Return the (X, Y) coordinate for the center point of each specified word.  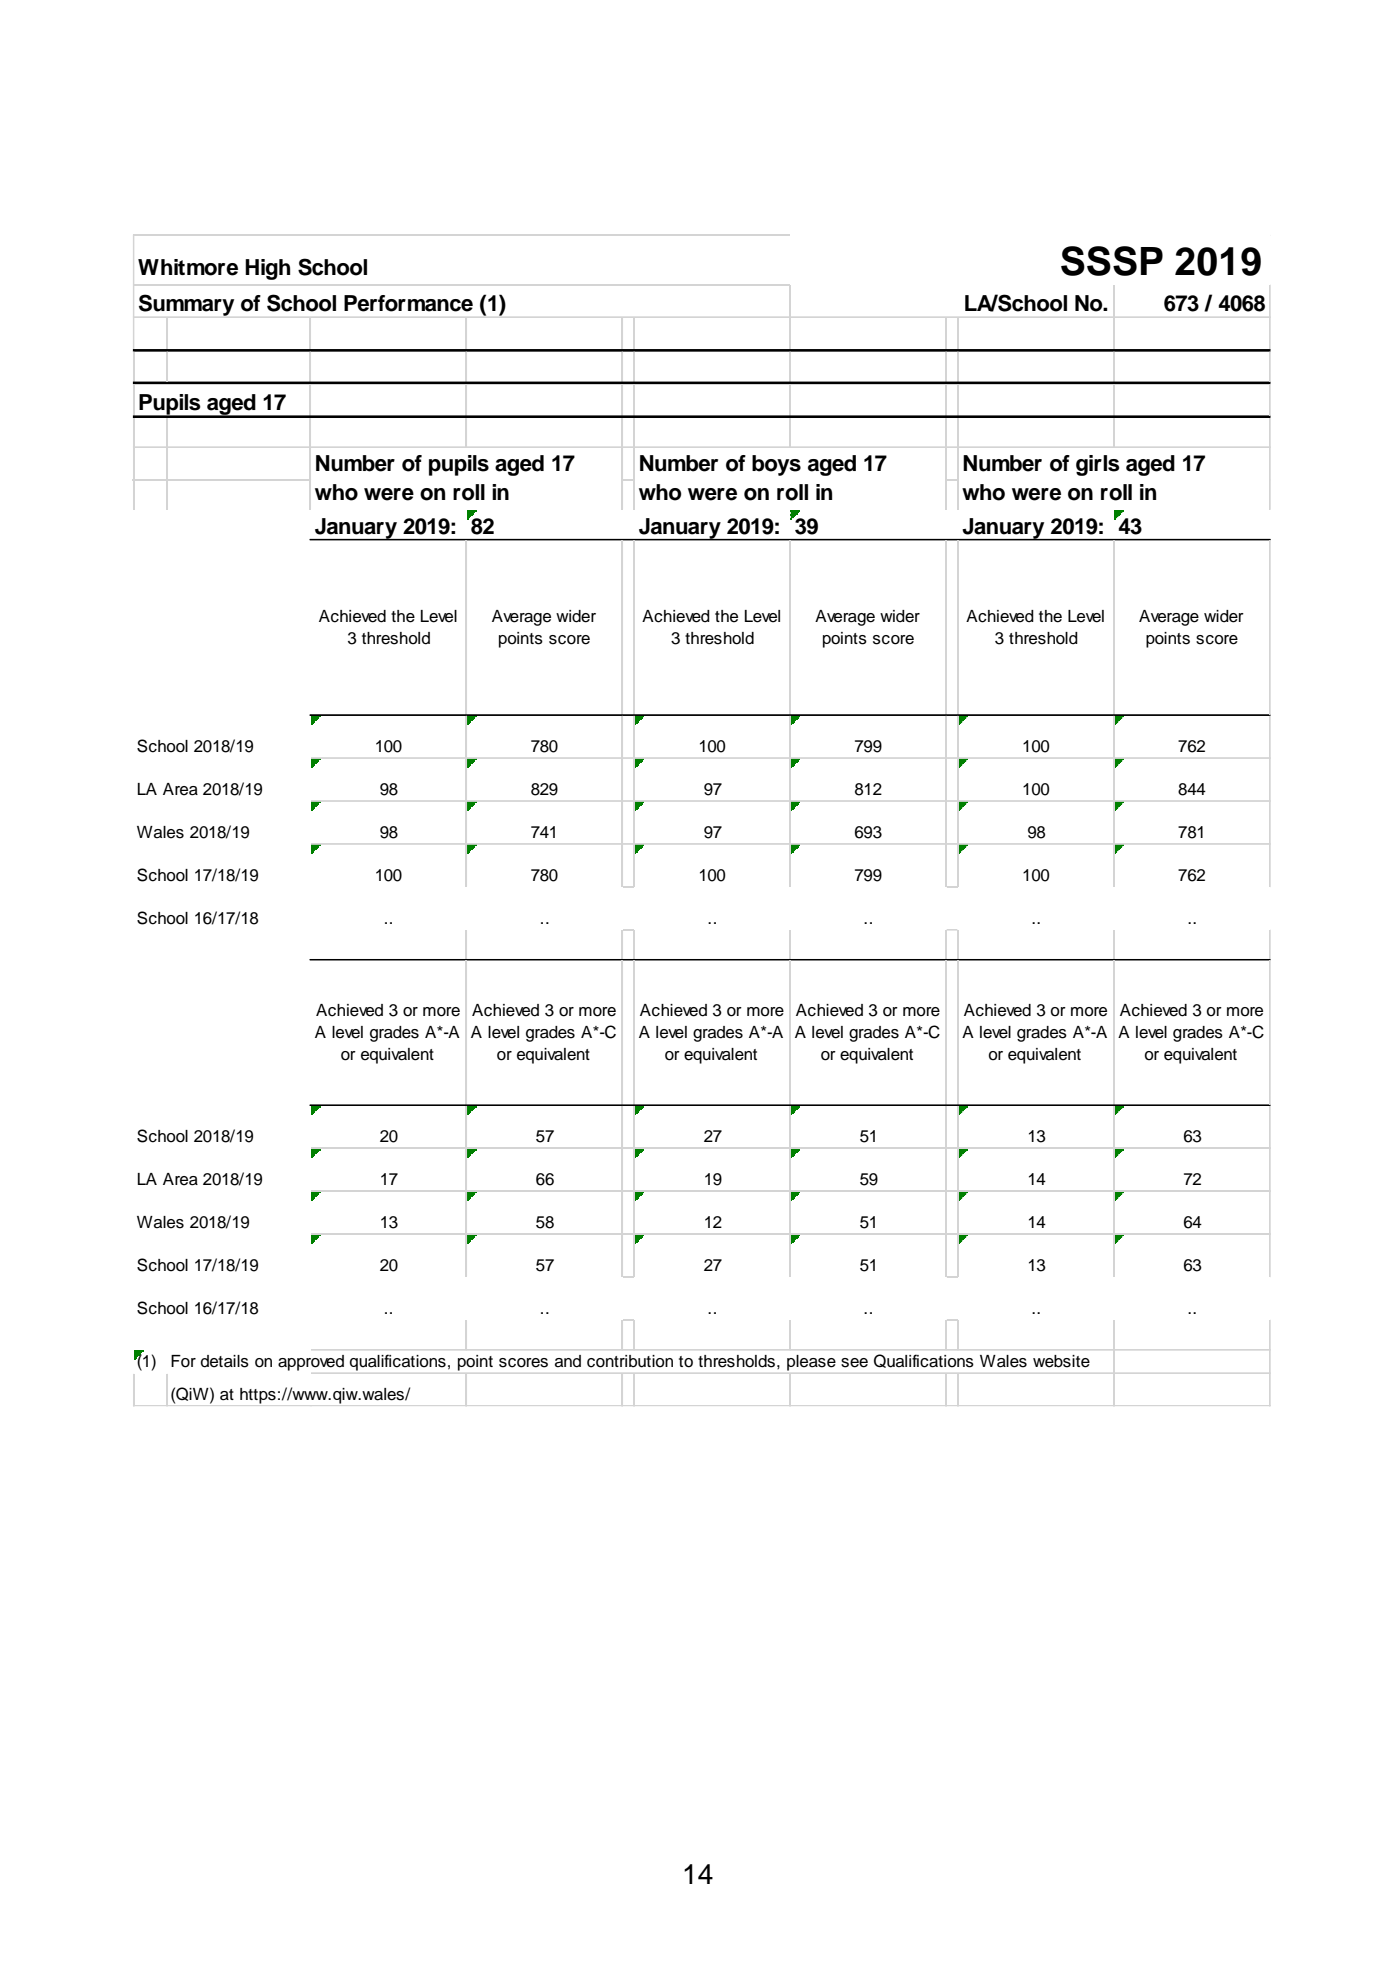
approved (311, 1363)
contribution (630, 1361)
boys (776, 465)
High (267, 269)
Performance (408, 303)
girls (1098, 465)
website (1061, 1361)
